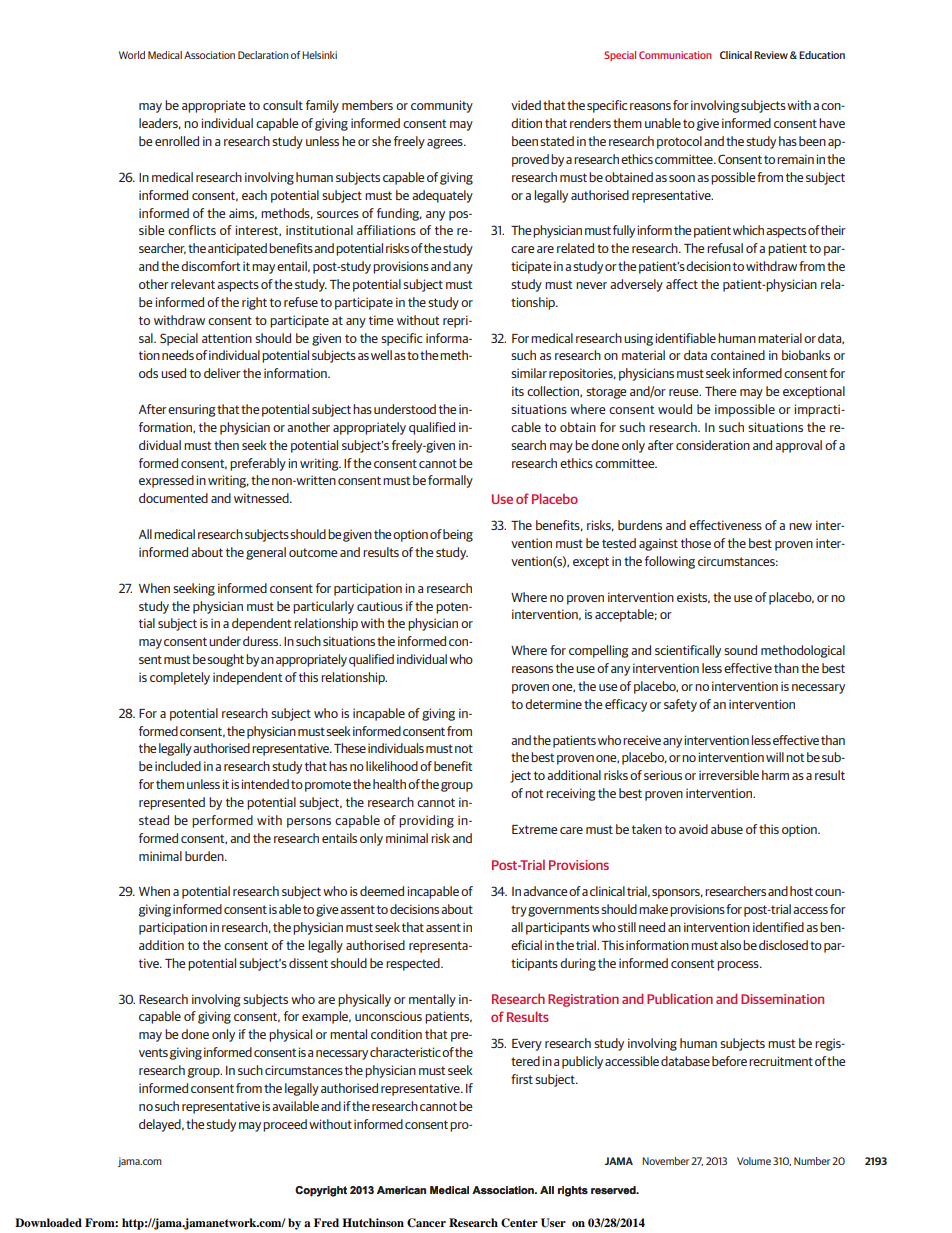 This screenshot has height=1233, width=952. Describe the element at coordinates (450, 481) in the screenshot. I see `formally` at that location.
